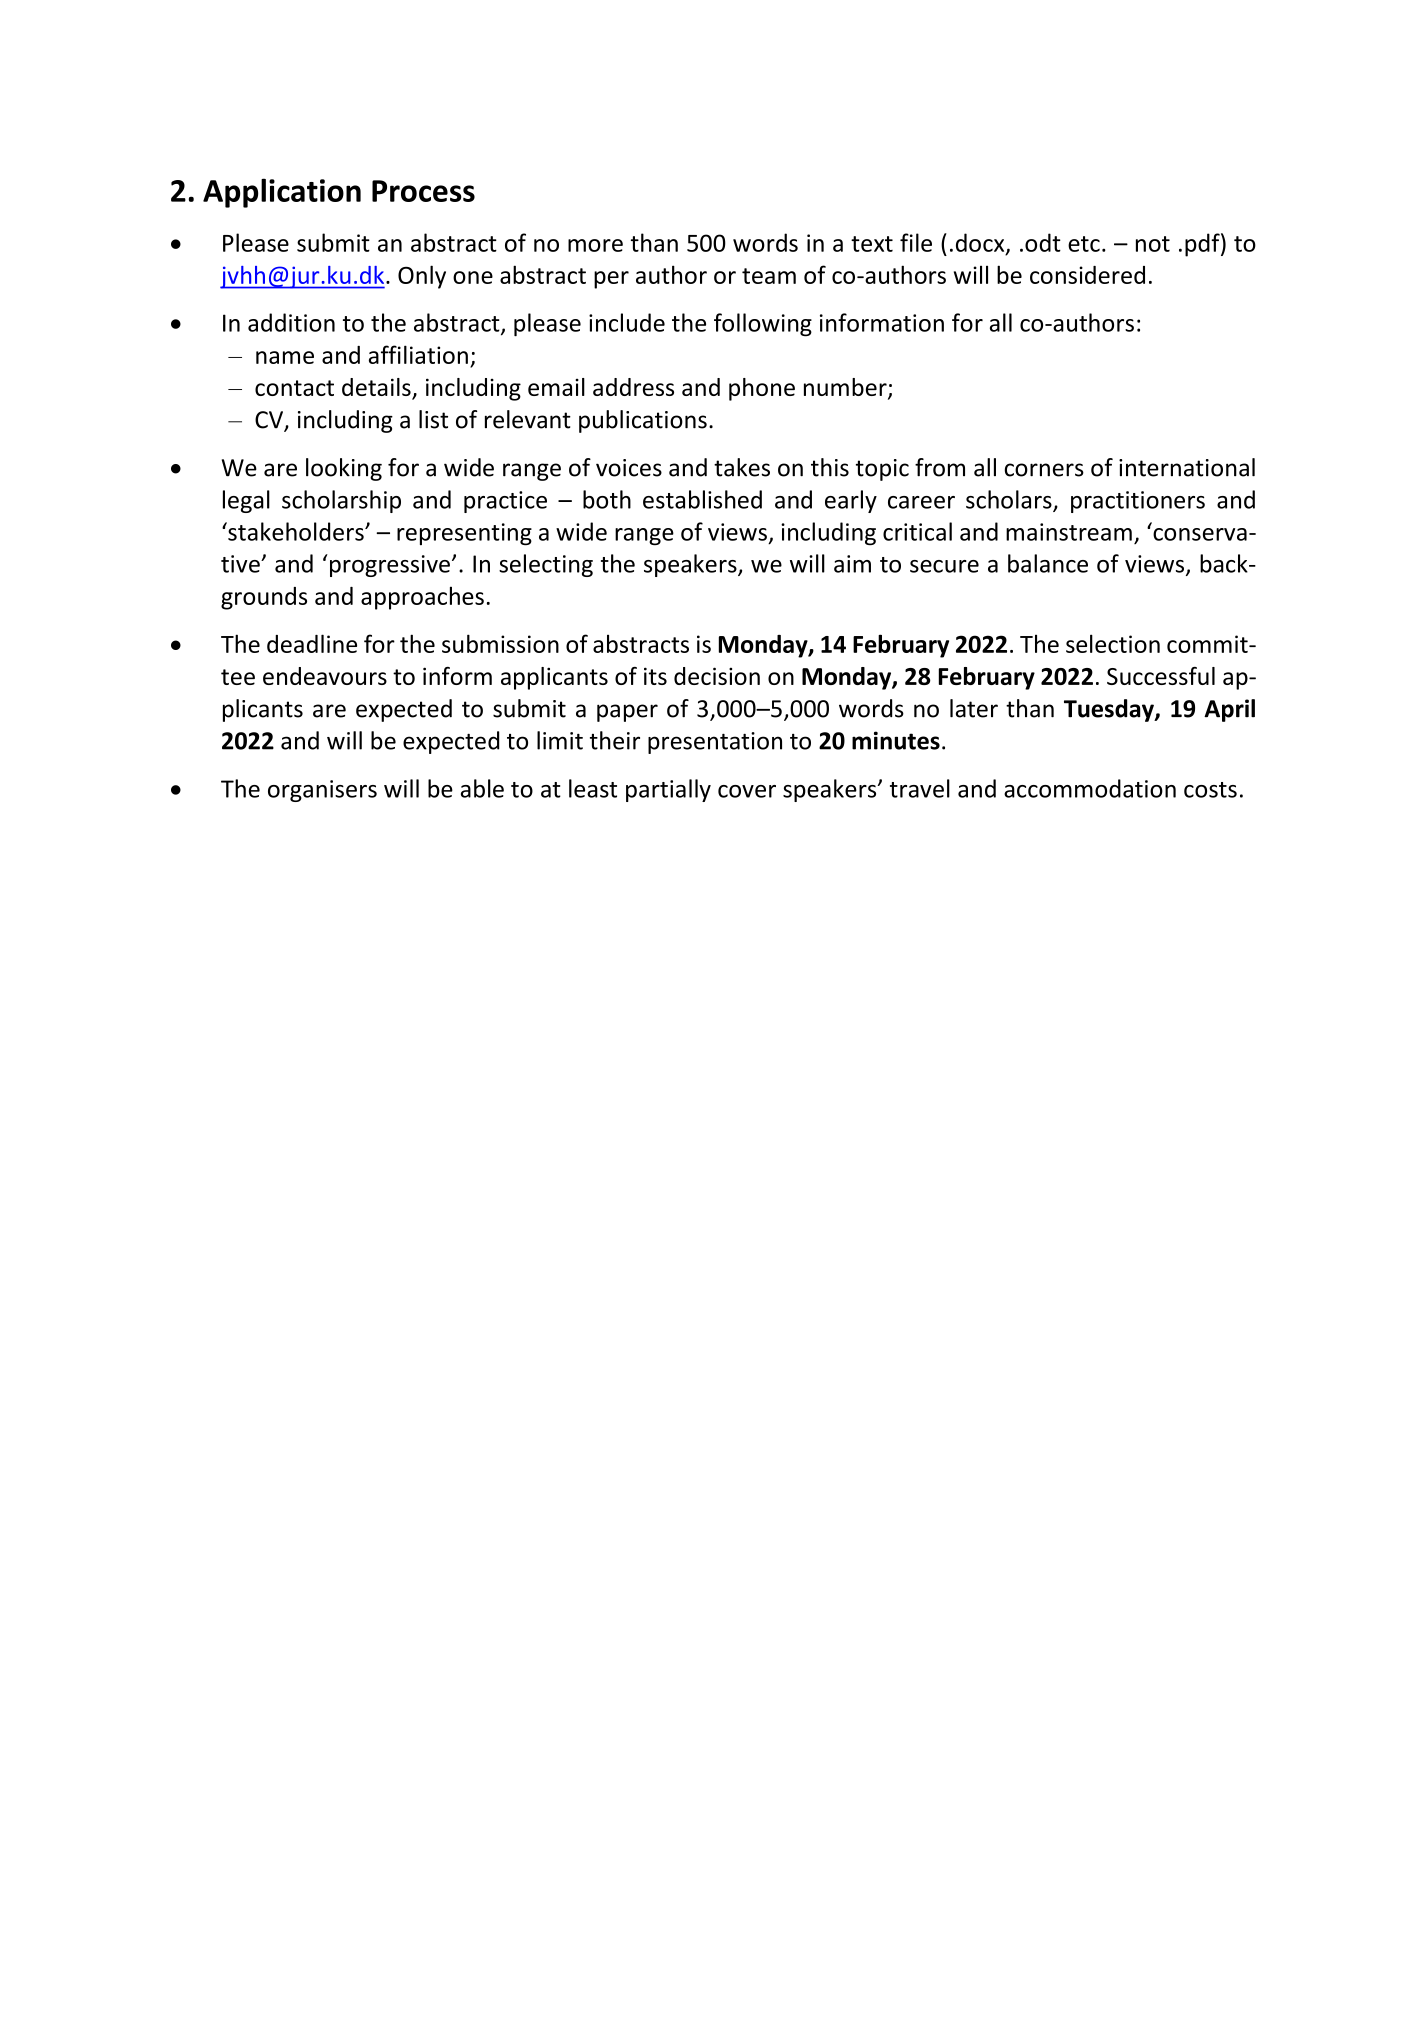  What do you see at coordinates (322, 791) in the screenshot?
I see `organisers` at bounding box center [322, 791].
